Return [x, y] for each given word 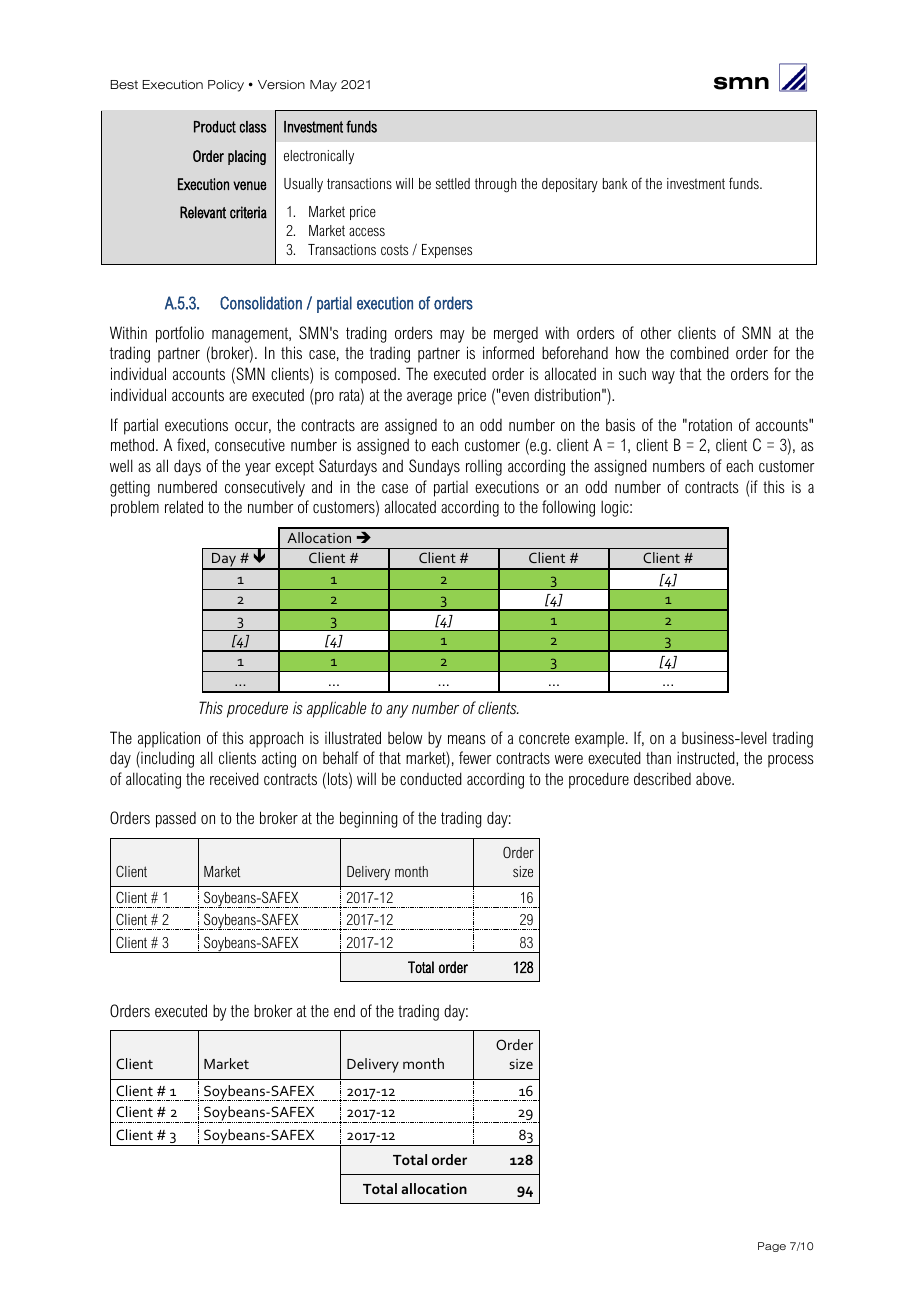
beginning [369, 819]
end [344, 1010]
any [397, 711]
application [169, 739]
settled [453, 183]
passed [176, 820]
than [658, 757]
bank [615, 183]
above [714, 779]
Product [215, 127]
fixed [191, 444]
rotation [710, 425]
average [429, 398]
